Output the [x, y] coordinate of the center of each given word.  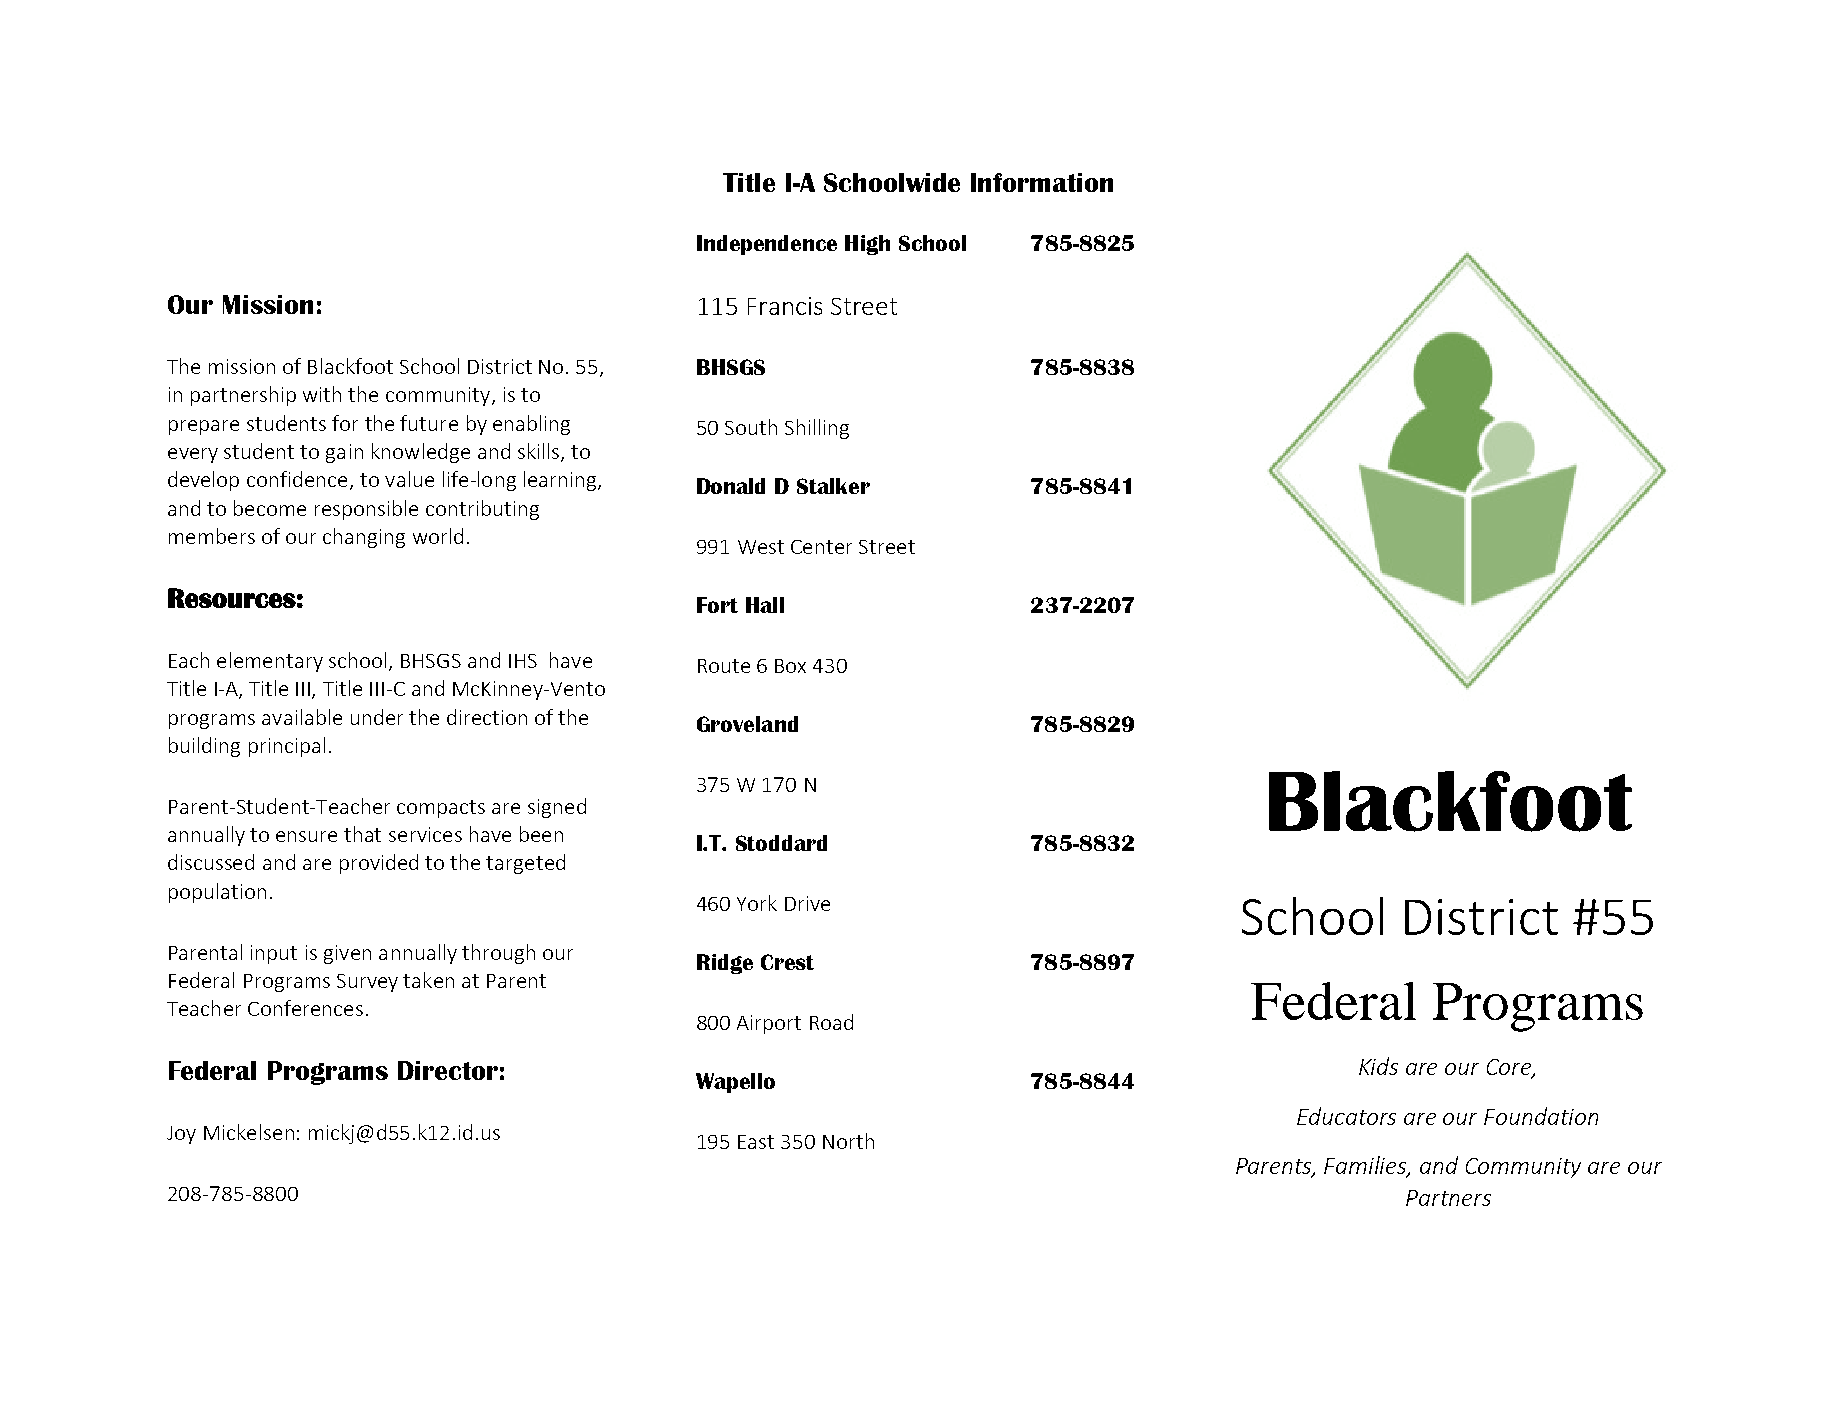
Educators [1346, 1116]
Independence [767, 245]
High [867, 245]
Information [1042, 182]
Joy [181, 1135]
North [848, 1141]
